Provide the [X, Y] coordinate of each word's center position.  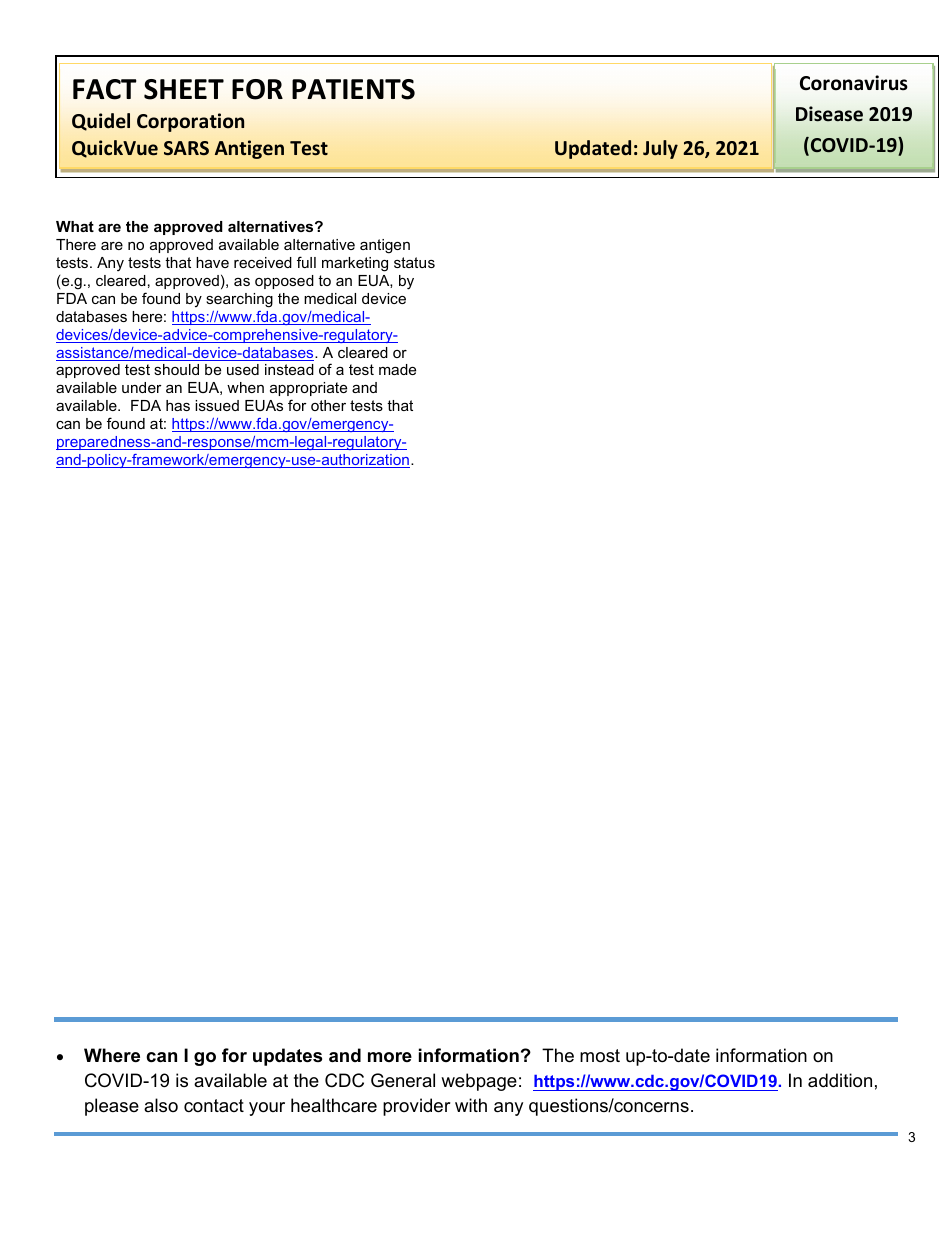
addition [840, 1080]
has [178, 405]
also [161, 1105]
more [390, 1057]
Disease [829, 114]
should [176, 369]
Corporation [190, 122]
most [600, 1056]
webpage [479, 1082]
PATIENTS [353, 89]
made [397, 369]
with [471, 1105]
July [660, 149]
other [328, 405]
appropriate [308, 389]
